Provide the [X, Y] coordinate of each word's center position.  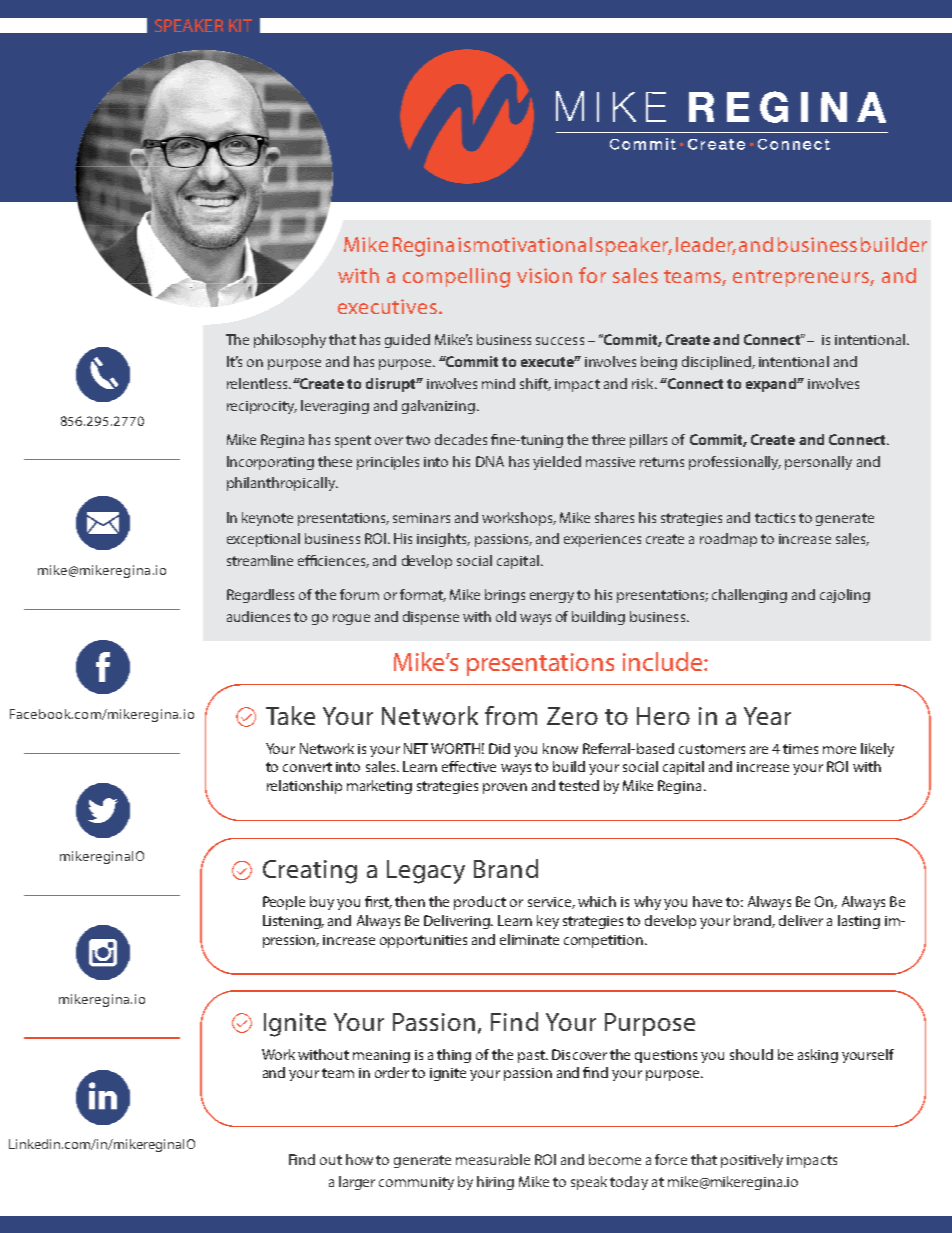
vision [544, 275]
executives [389, 306]
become [615, 1159]
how [359, 1159]
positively [752, 1161]
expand [772, 385]
